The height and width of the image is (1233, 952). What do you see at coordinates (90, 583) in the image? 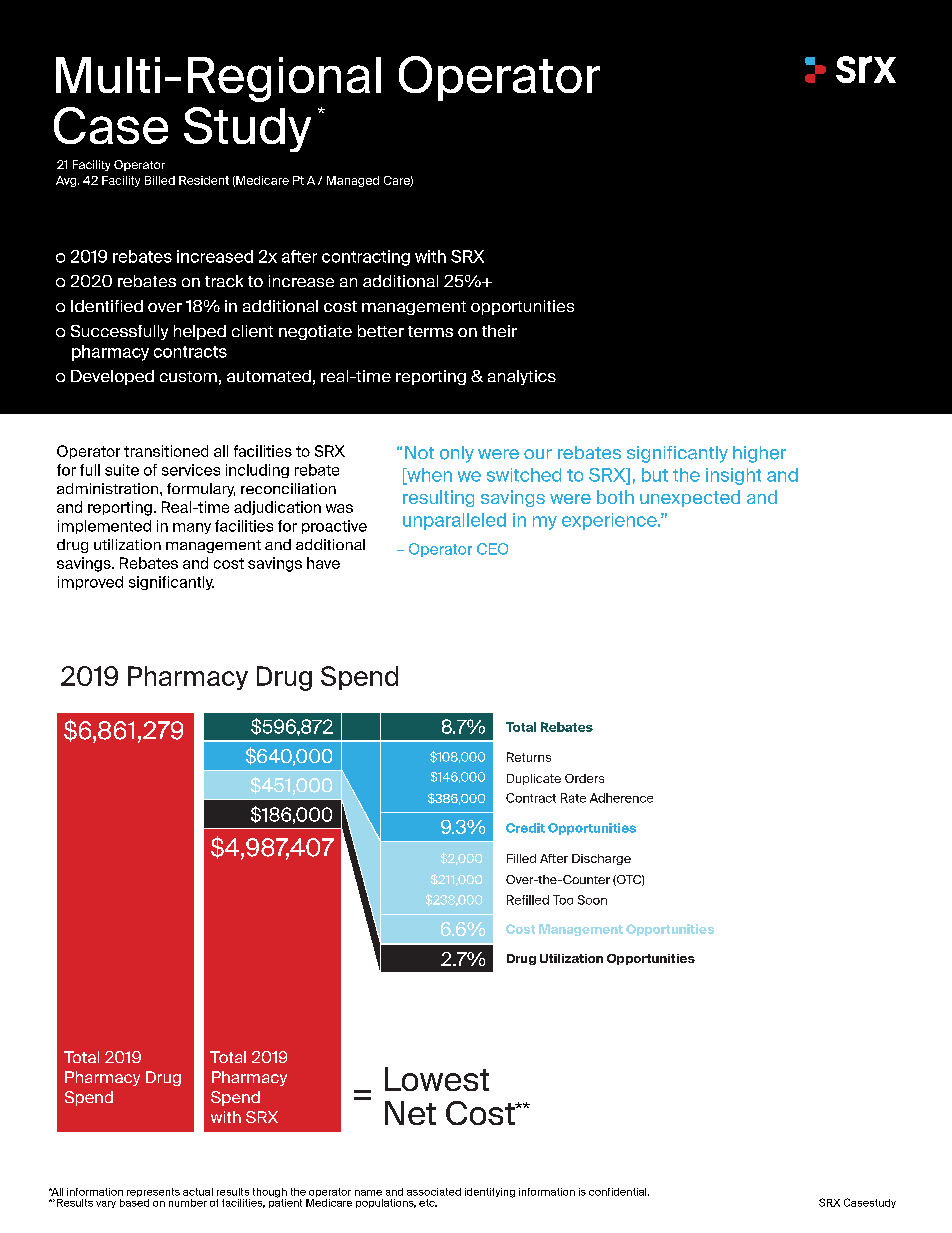
I see `improved` at bounding box center [90, 583].
